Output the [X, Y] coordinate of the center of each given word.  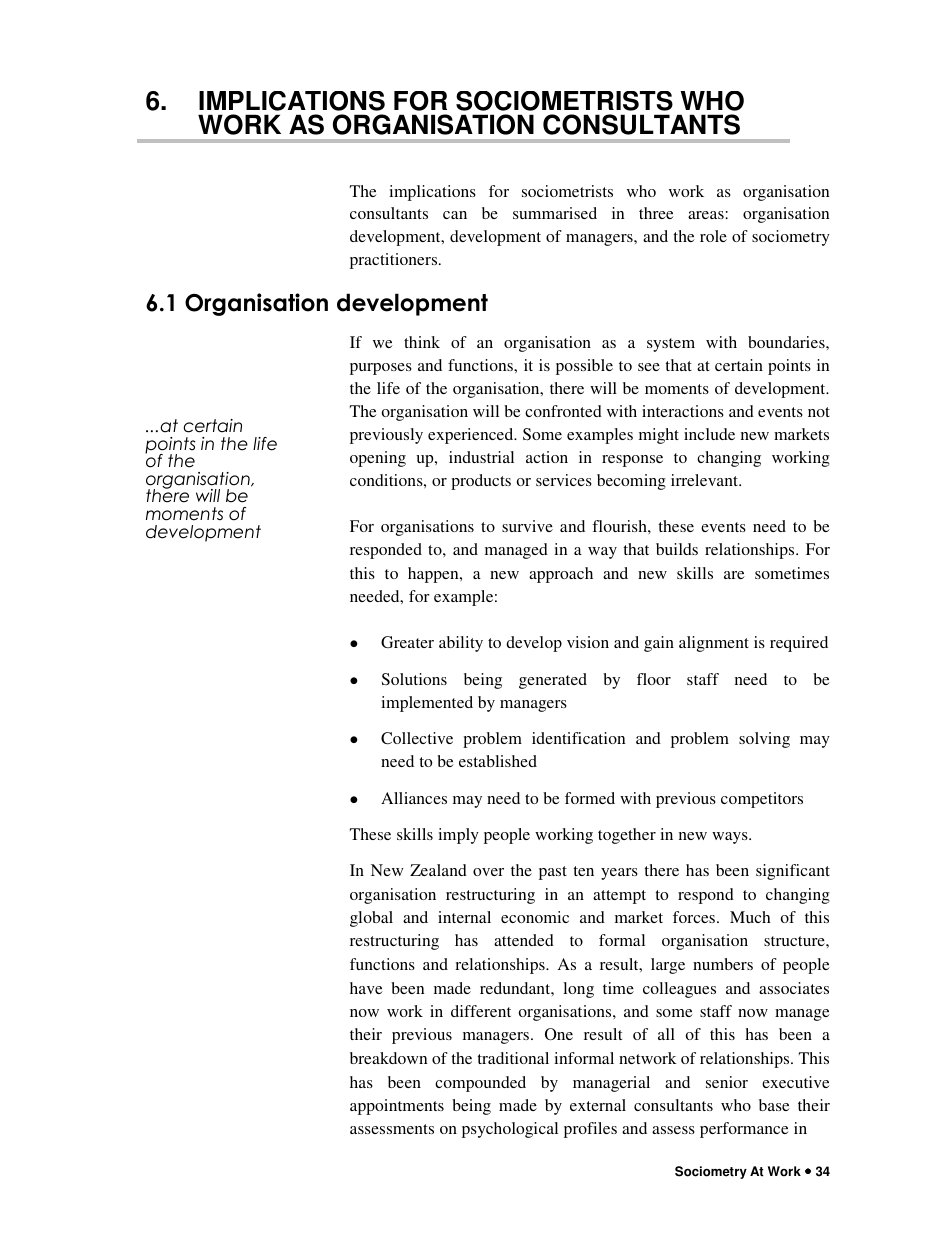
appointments [397, 1107]
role [713, 236]
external [598, 1105]
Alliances [414, 798]
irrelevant [705, 480]
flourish [620, 526]
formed [590, 798]
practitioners [395, 261]
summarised [555, 213]
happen [434, 575]
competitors [762, 800]
